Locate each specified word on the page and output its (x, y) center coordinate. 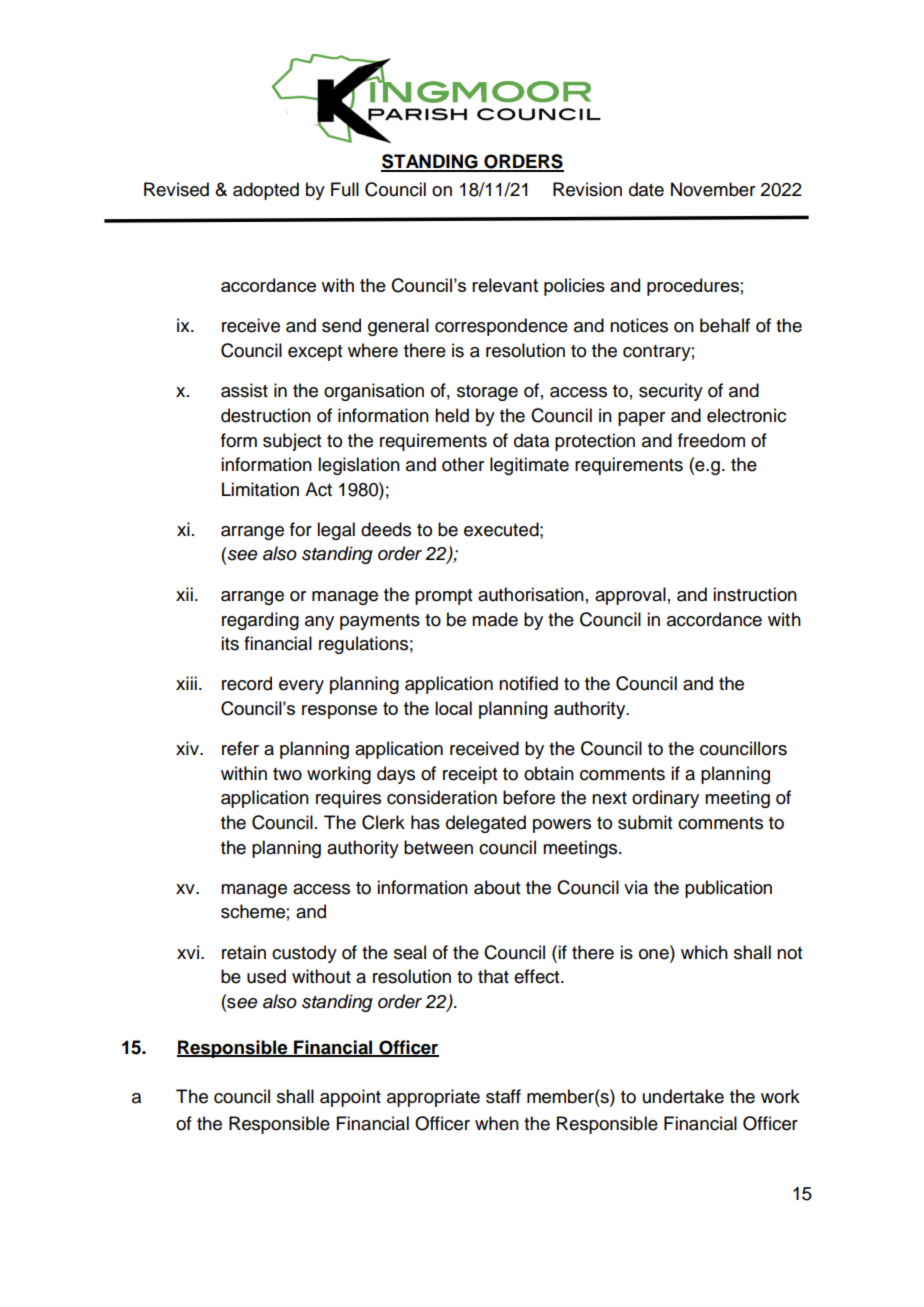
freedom (711, 440)
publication (728, 889)
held (452, 415)
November (713, 189)
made (495, 619)
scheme (253, 911)
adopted (266, 191)
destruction (266, 415)
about (497, 887)
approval (630, 596)
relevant (505, 285)
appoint (350, 1098)
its (230, 643)
